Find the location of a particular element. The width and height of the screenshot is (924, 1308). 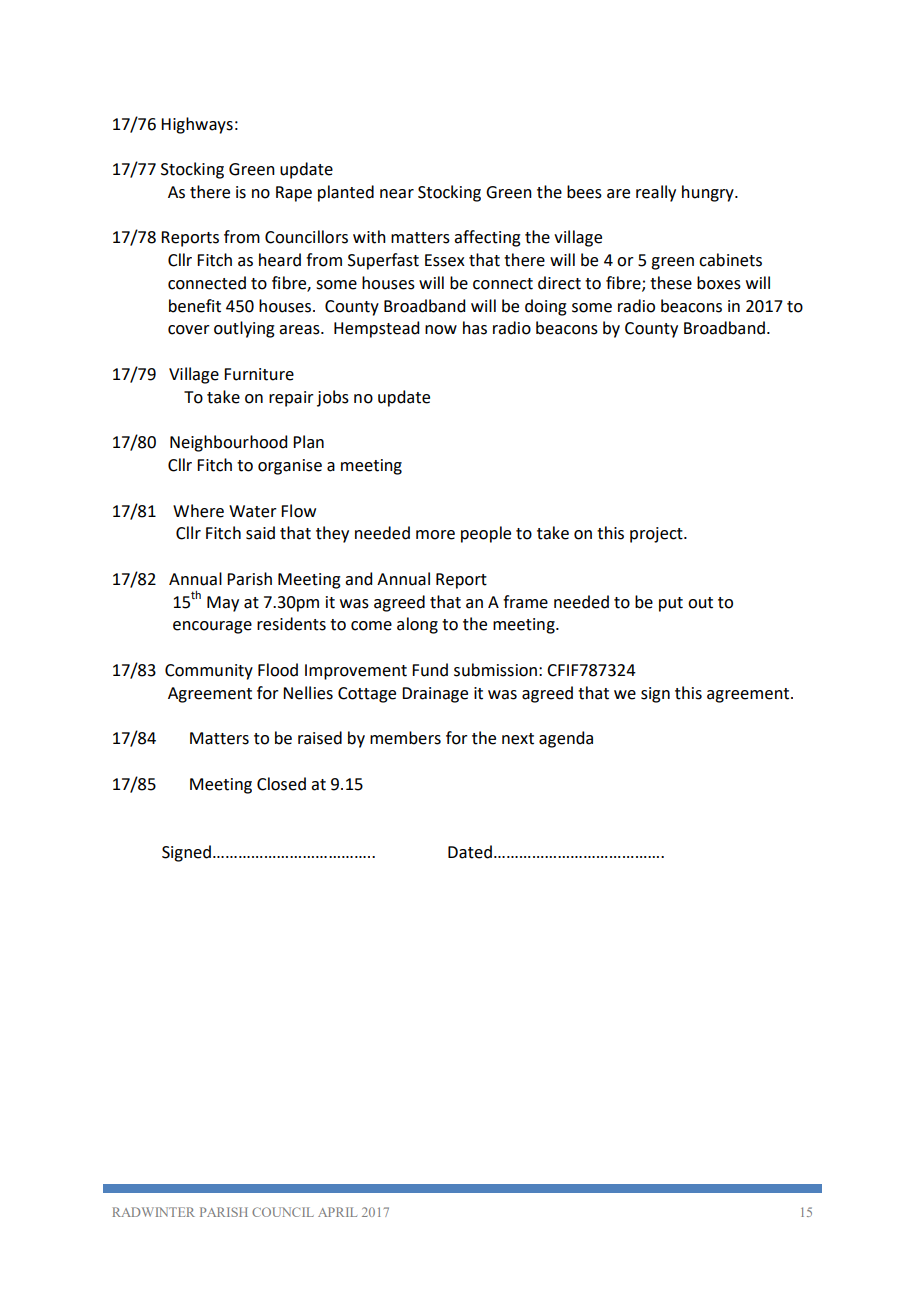

members is located at coordinates (405, 738).
